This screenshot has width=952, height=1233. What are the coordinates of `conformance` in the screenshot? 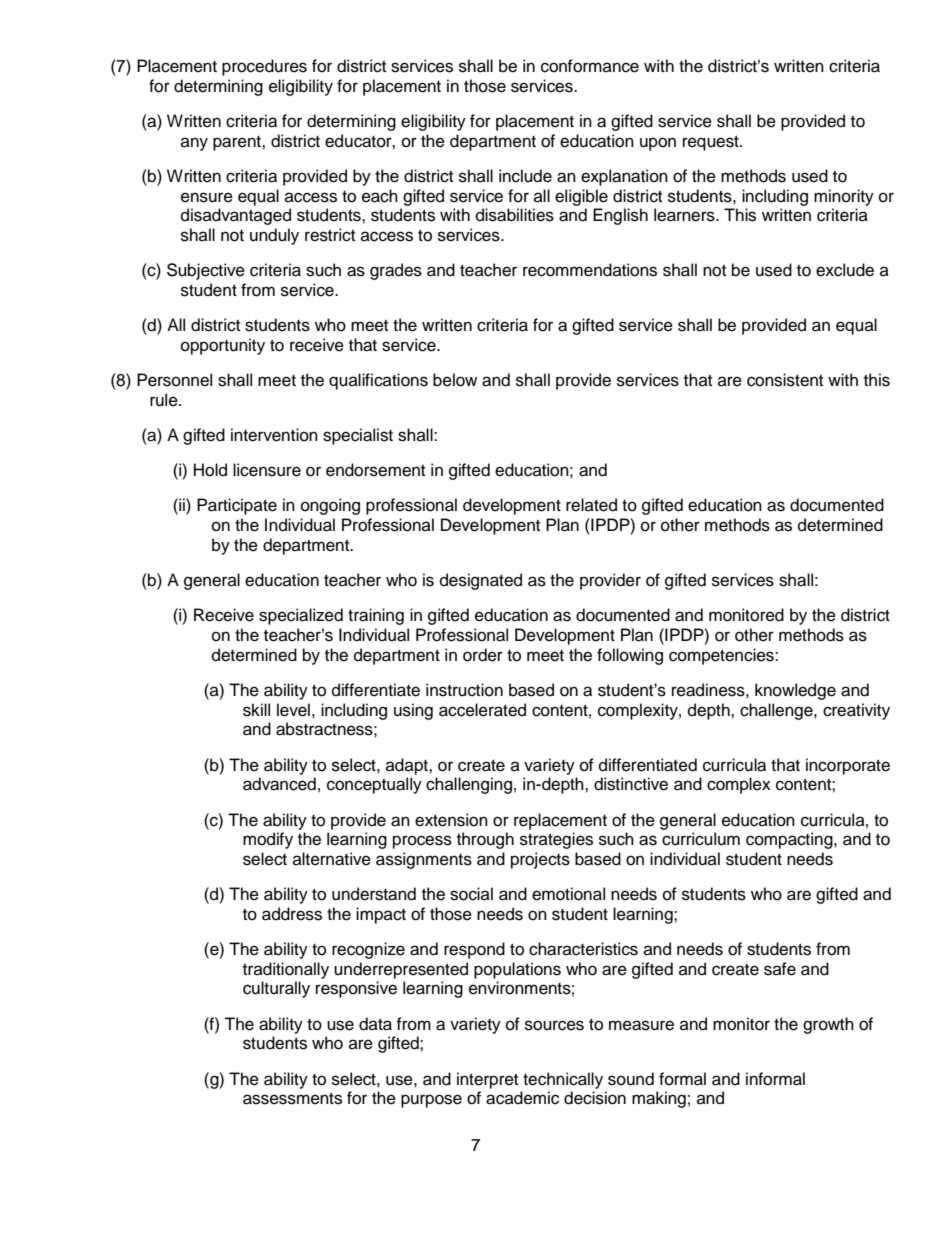 It's located at (590, 66).
